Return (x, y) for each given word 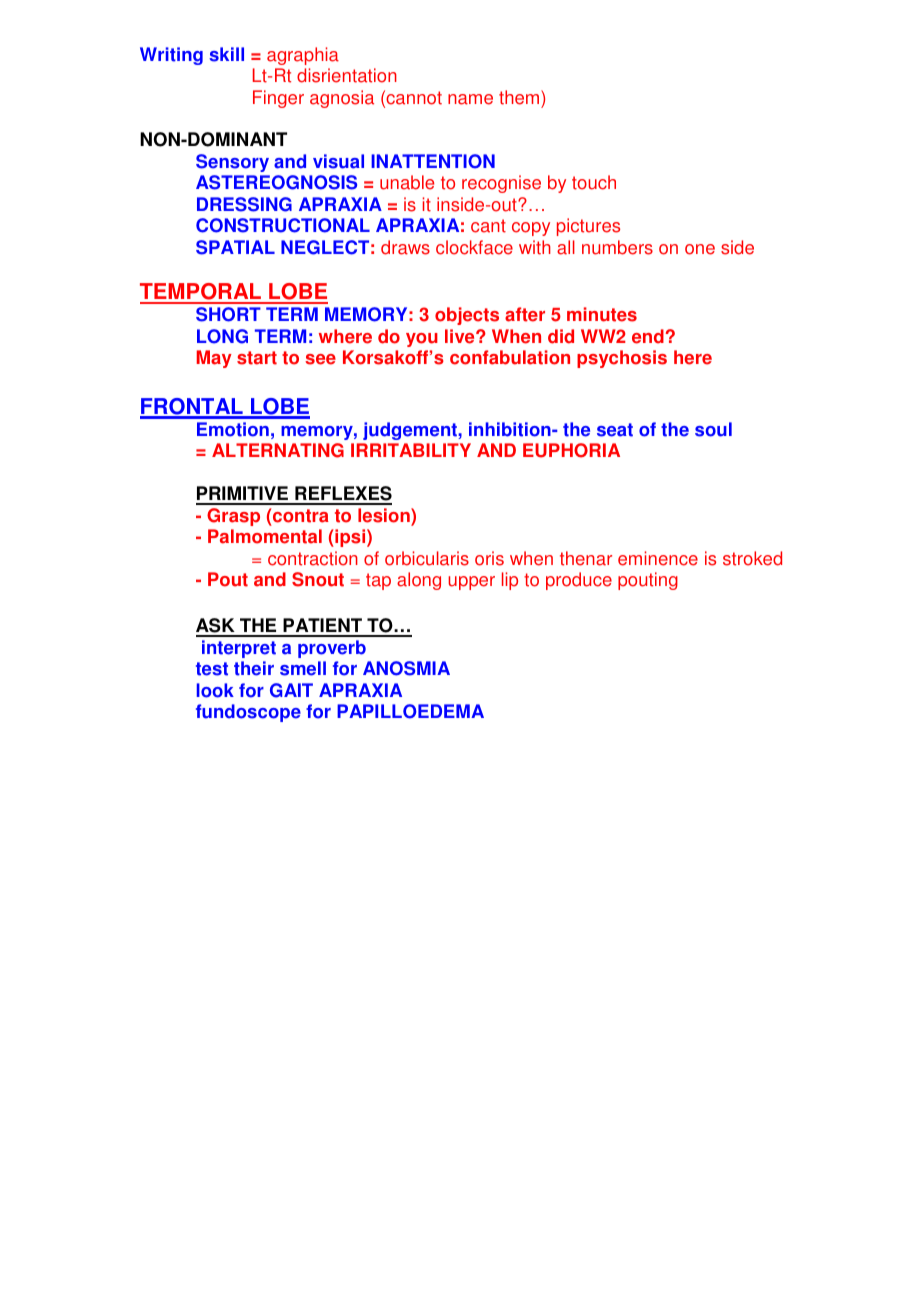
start (257, 358)
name (470, 99)
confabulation (510, 357)
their (254, 668)
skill (226, 54)
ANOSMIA (406, 668)
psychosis (622, 359)
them (520, 97)
